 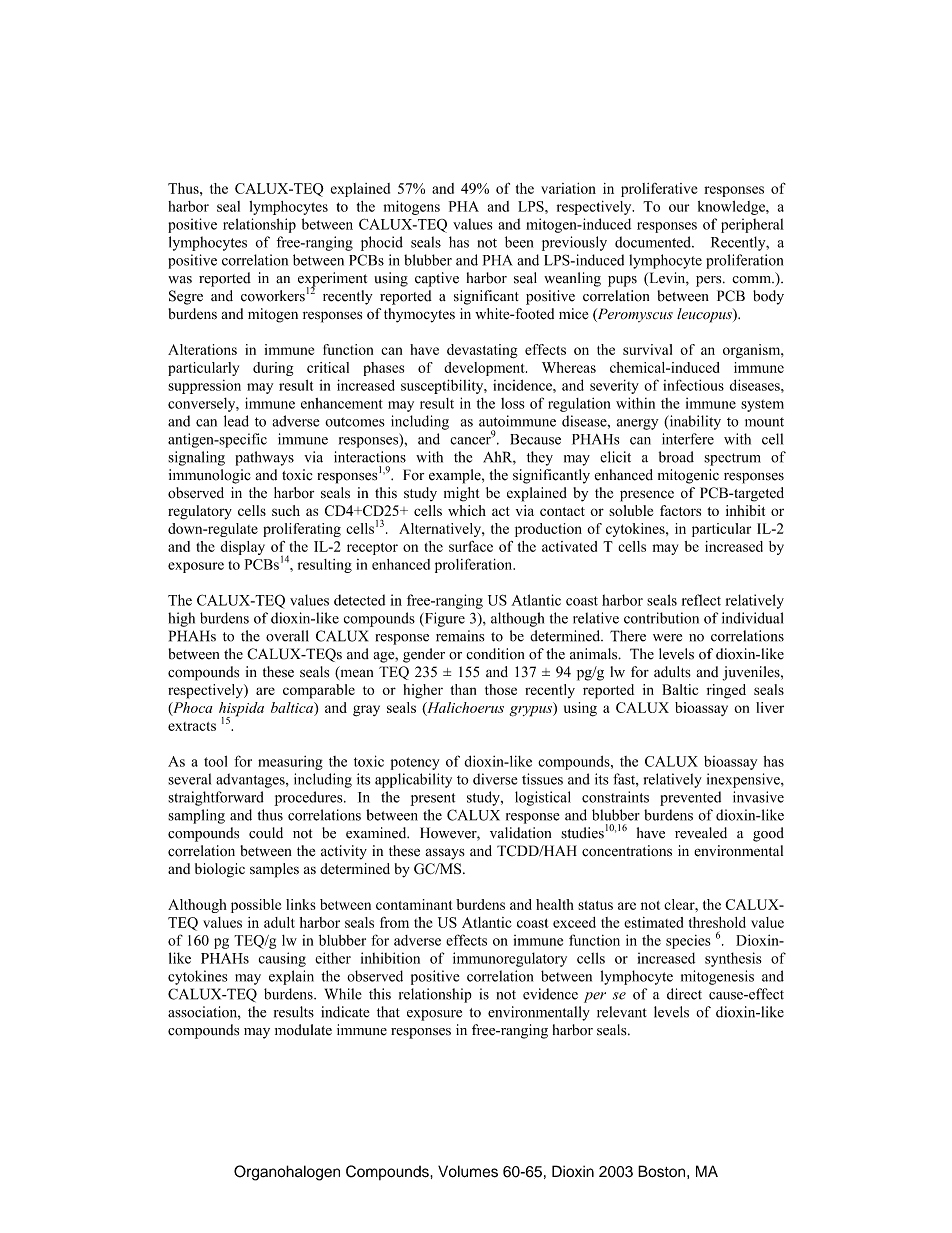 What do you see at coordinates (180, 280) in the screenshot?
I see `was` at bounding box center [180, 280].
